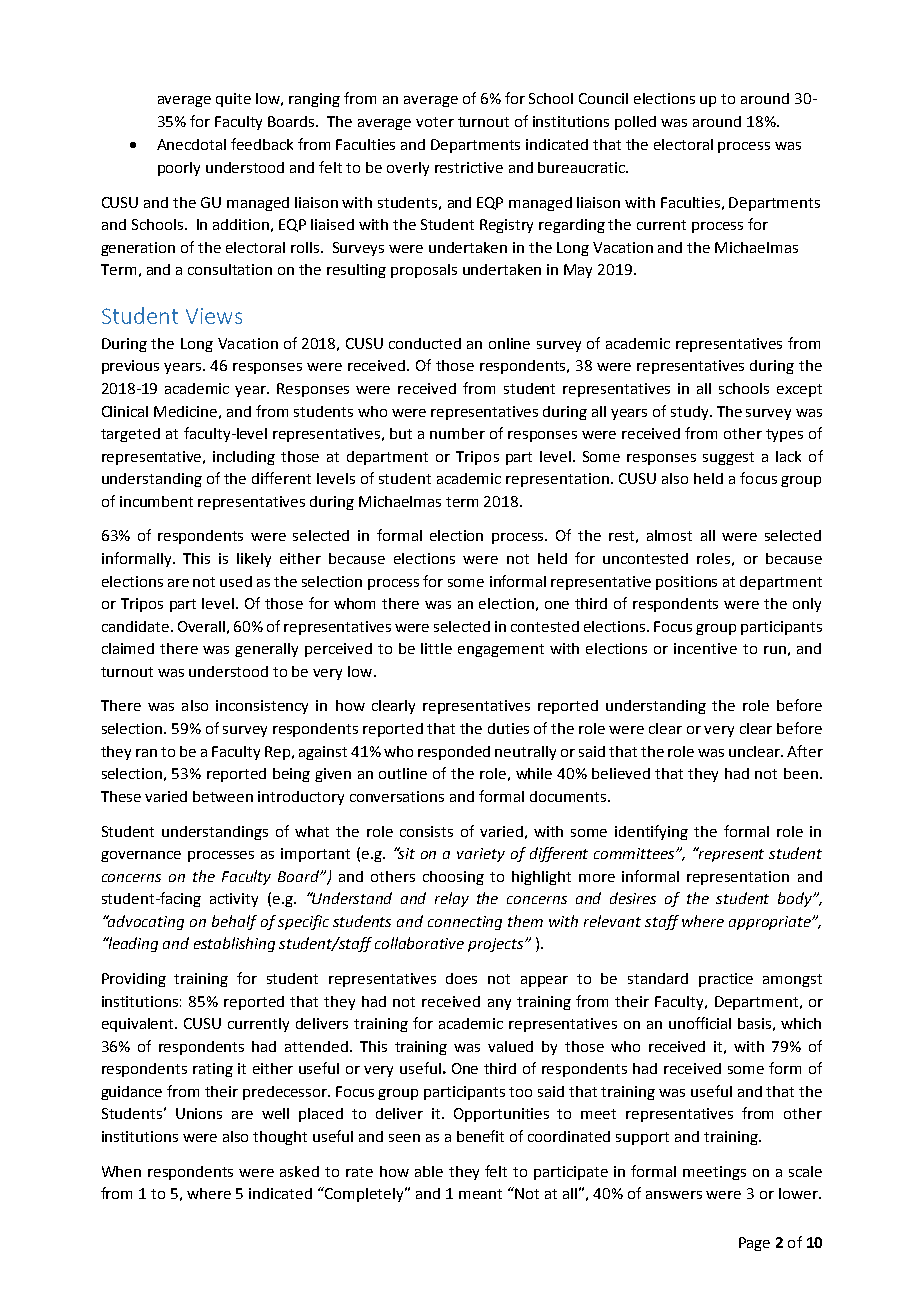 The height and width of the page is (1308, 924). What do you see at coordinates (121, 1171) in the page?
I see `When` at bounding box center [121, 1171].
